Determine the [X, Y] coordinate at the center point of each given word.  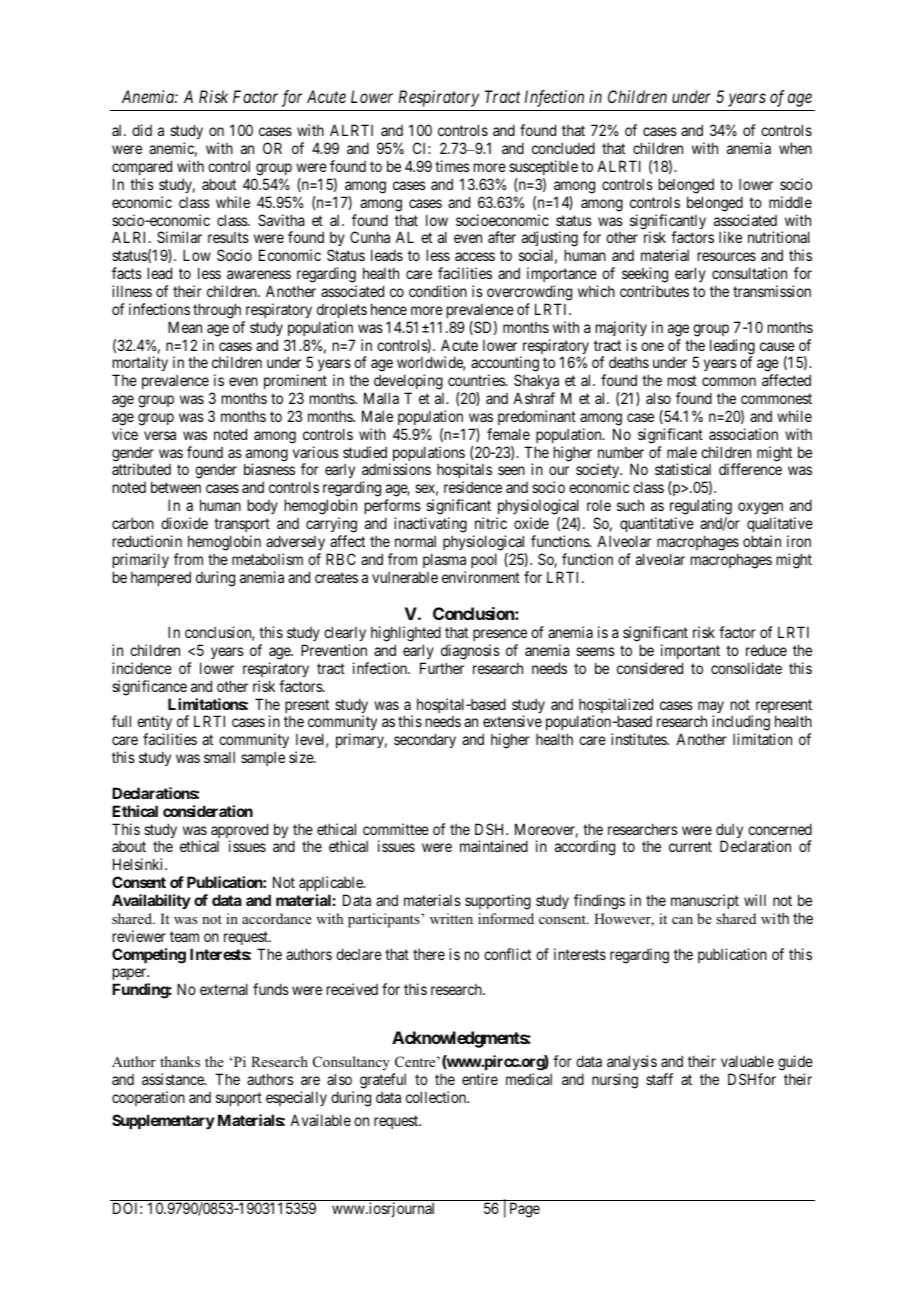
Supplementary [163, 1121]
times [452, 166]
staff [659, 1079]
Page [525, 1210]
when [795, 148]
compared [142, 167]
